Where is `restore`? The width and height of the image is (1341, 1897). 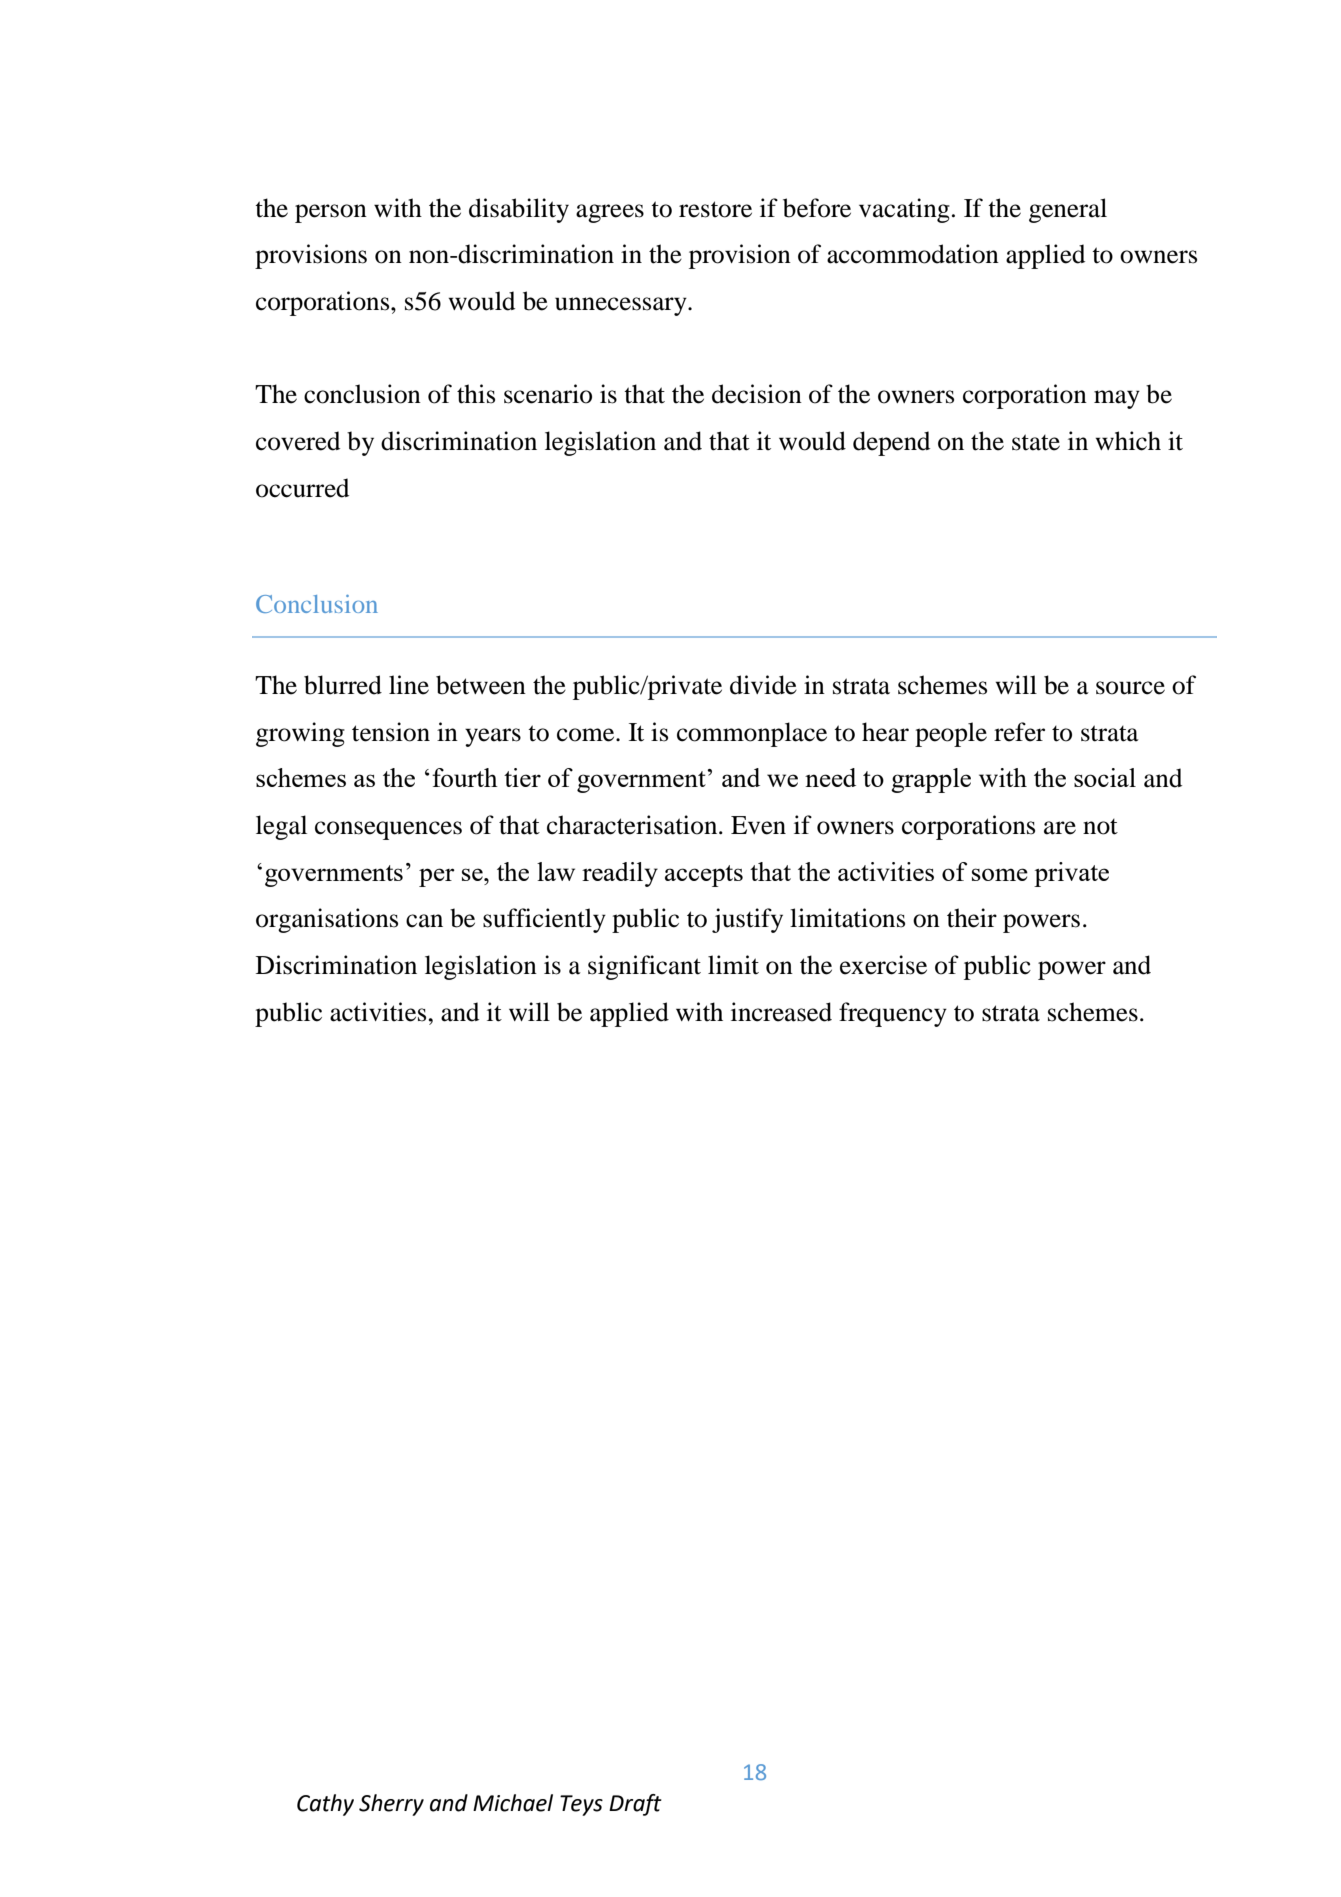
restore is located at coordinates (715, 209).
